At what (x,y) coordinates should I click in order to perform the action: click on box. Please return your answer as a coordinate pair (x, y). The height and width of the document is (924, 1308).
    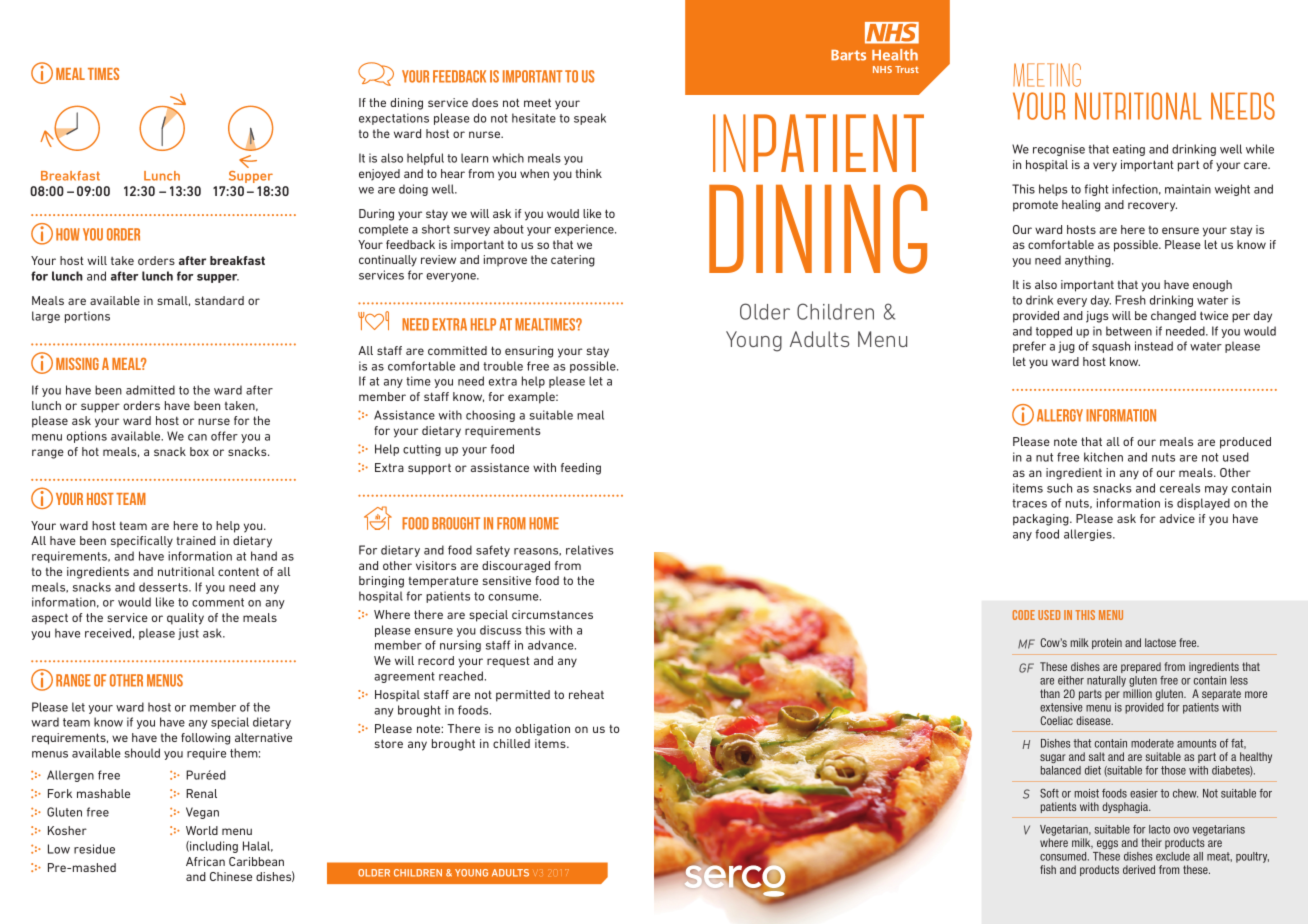
    Looking at the image, I should click on (199, 451).
